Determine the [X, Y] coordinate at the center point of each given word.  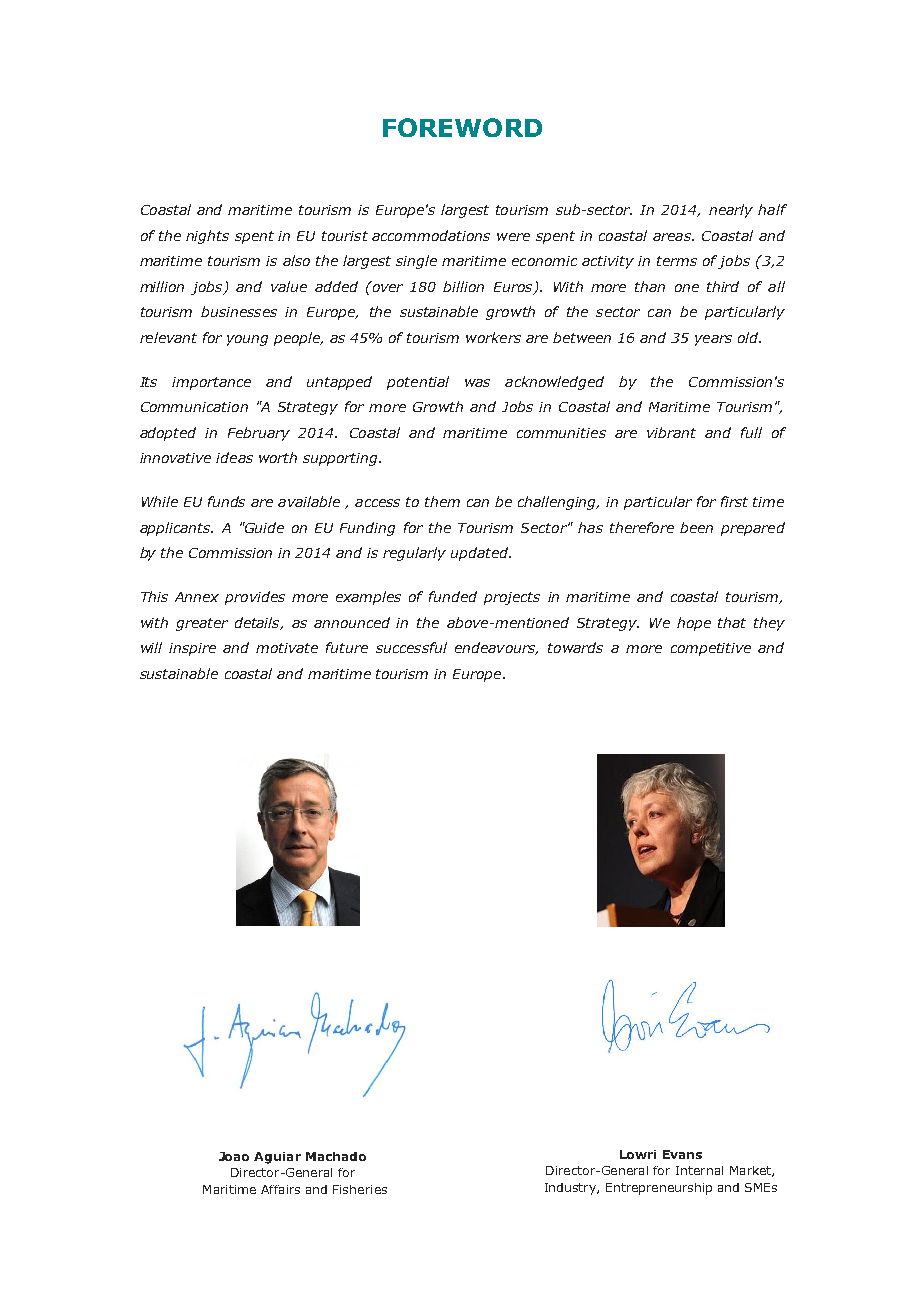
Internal [699, 1170]
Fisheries [360, 1189]
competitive [711, 649]
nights [207, 237]
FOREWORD [462, 127]
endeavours [496, 648]
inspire [192, 649]
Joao [234, 1156]
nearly [731, 211]
